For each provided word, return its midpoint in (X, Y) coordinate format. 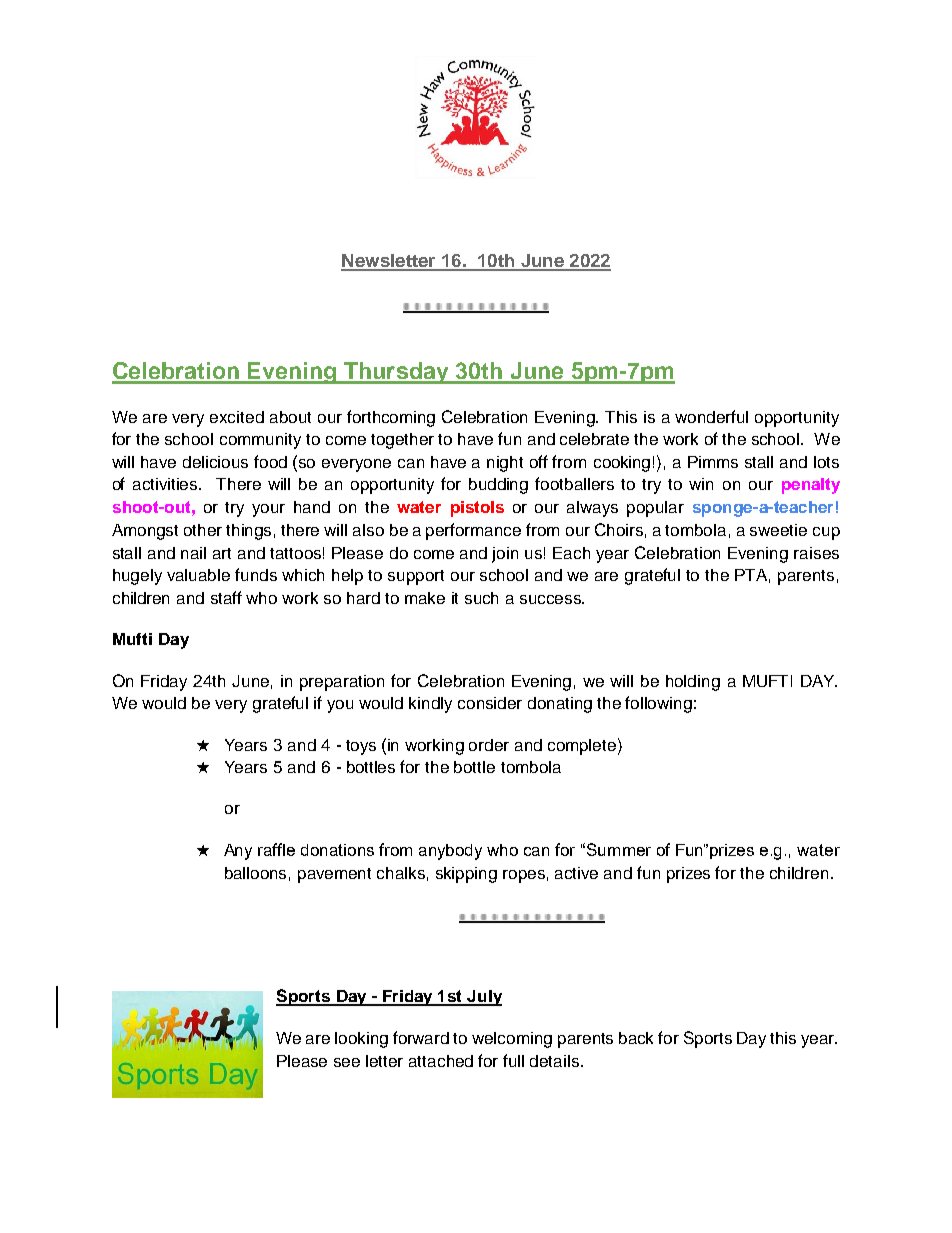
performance (473, 531)
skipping (466, 875)
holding (693, 683)
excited (237, 417)
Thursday (396, 373)
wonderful (711, 416)
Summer (619, 849)
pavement (334, 875)
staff (226, 597)
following (658, 704)
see (347, 1062)
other (203, 530)
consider (490, 703)
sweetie (778, 530)
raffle (276, 849)
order (489, 745)
